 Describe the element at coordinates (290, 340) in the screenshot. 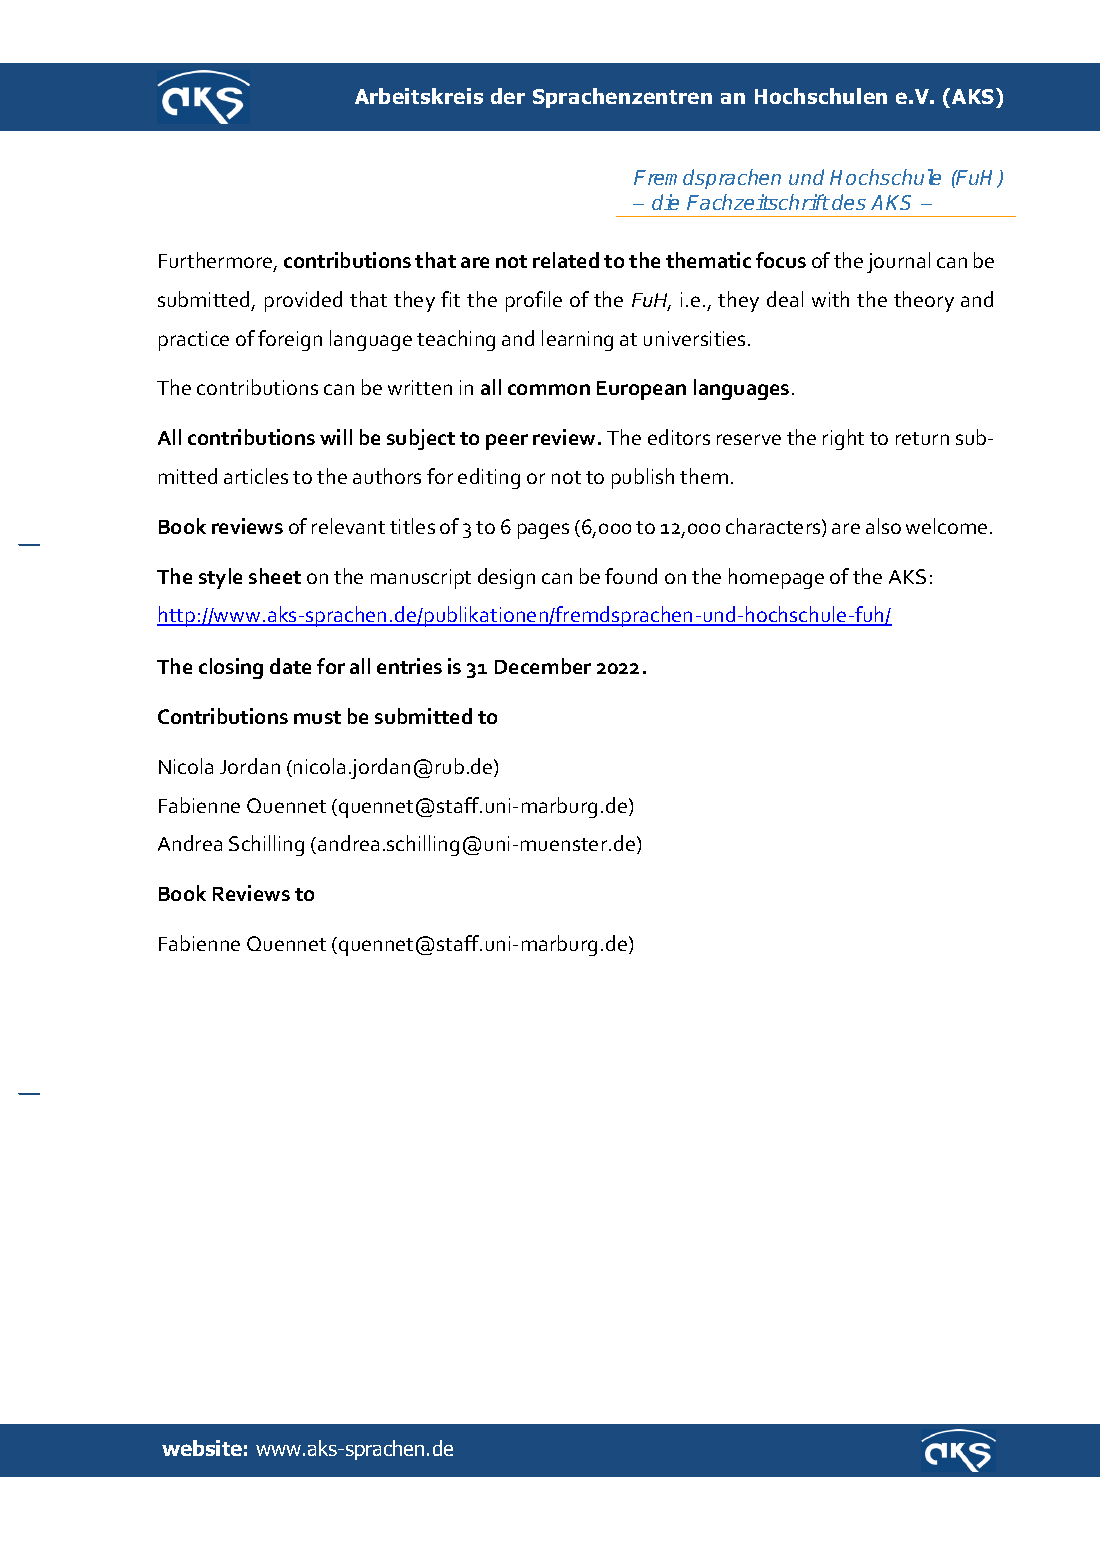

I see `foreign` at that location.
